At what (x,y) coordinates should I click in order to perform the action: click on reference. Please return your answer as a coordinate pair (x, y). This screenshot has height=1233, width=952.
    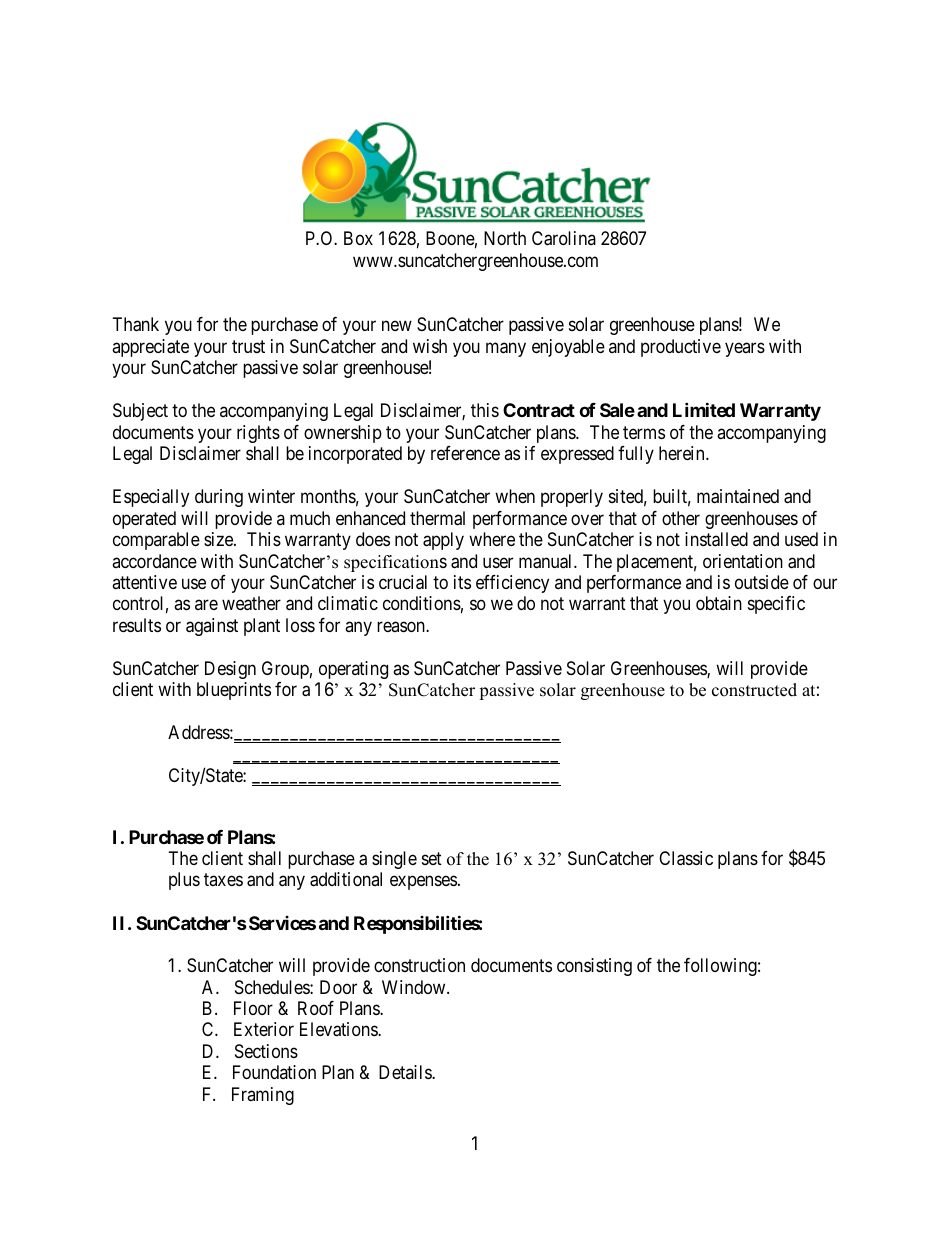
    Looking at the image, I should click on (465, 453).
